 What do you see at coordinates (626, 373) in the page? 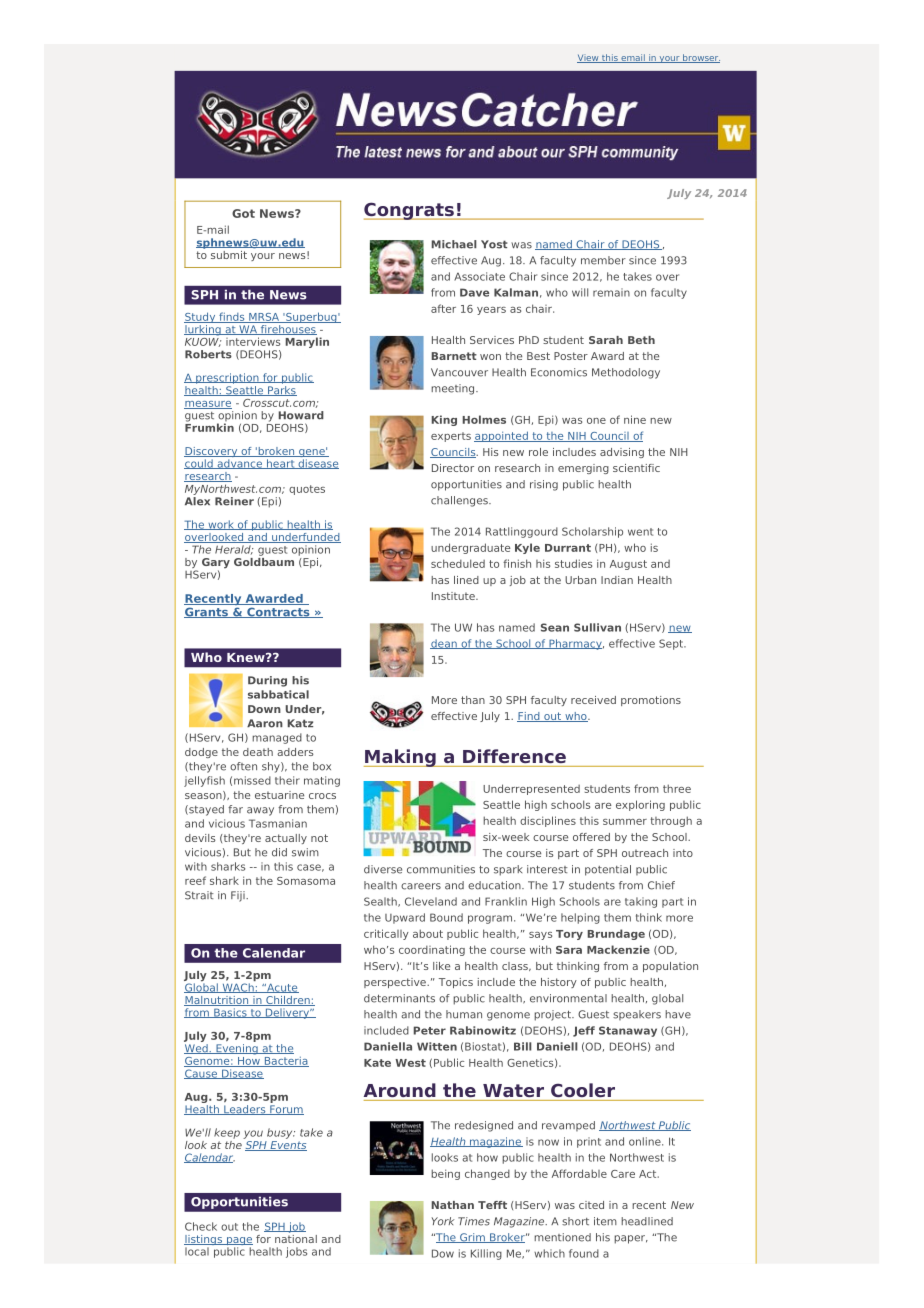
I see `Methodology` at bounding box center [626, 373].
